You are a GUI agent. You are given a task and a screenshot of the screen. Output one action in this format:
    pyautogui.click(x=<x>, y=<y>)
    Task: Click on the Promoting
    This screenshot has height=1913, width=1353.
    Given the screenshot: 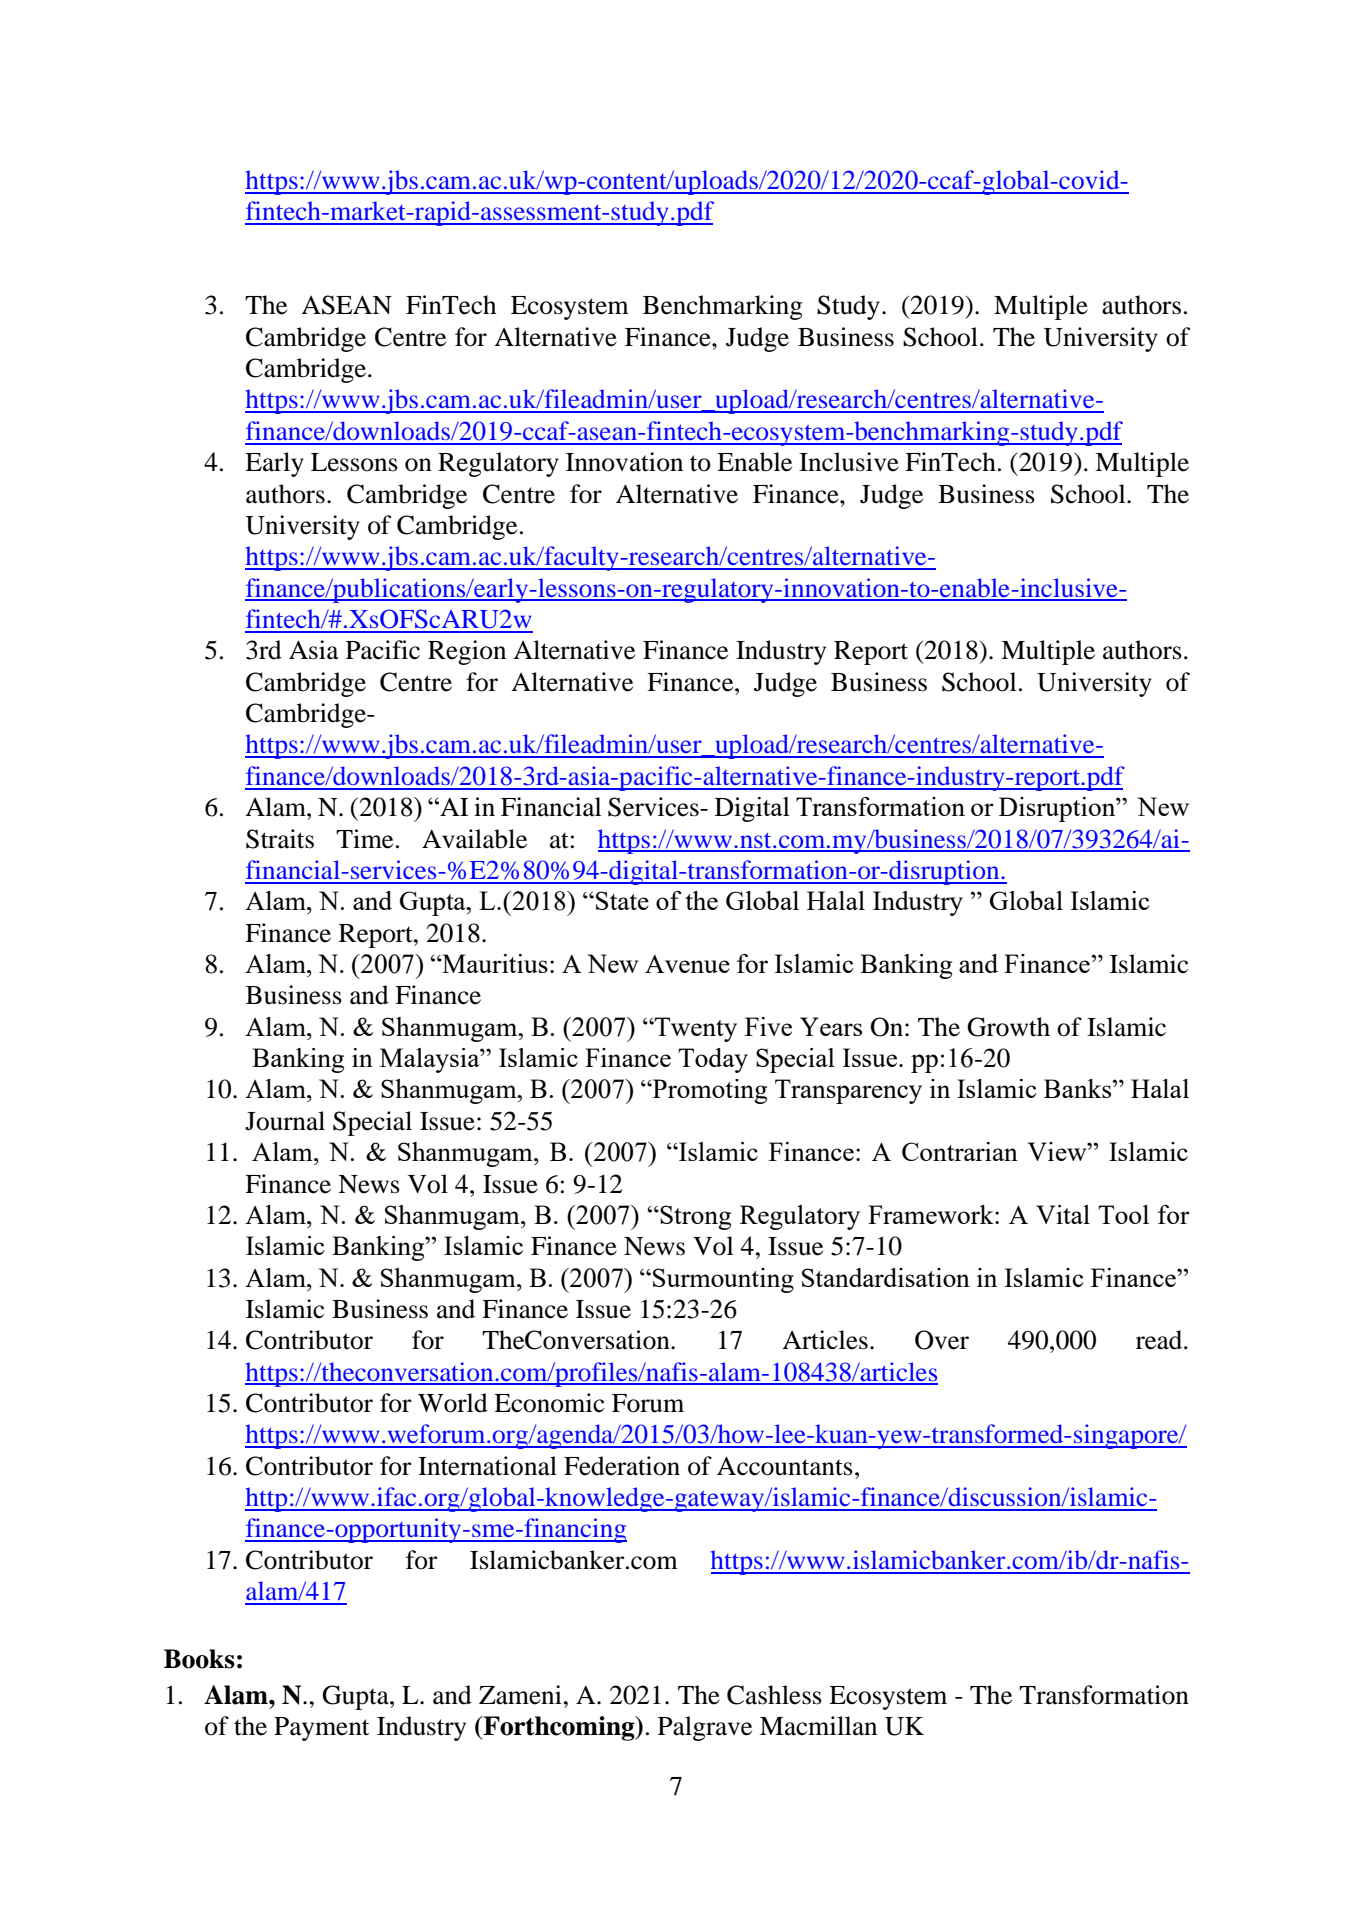 What is the action you would take?
    pyautogui.click(x=709, y=1091)
